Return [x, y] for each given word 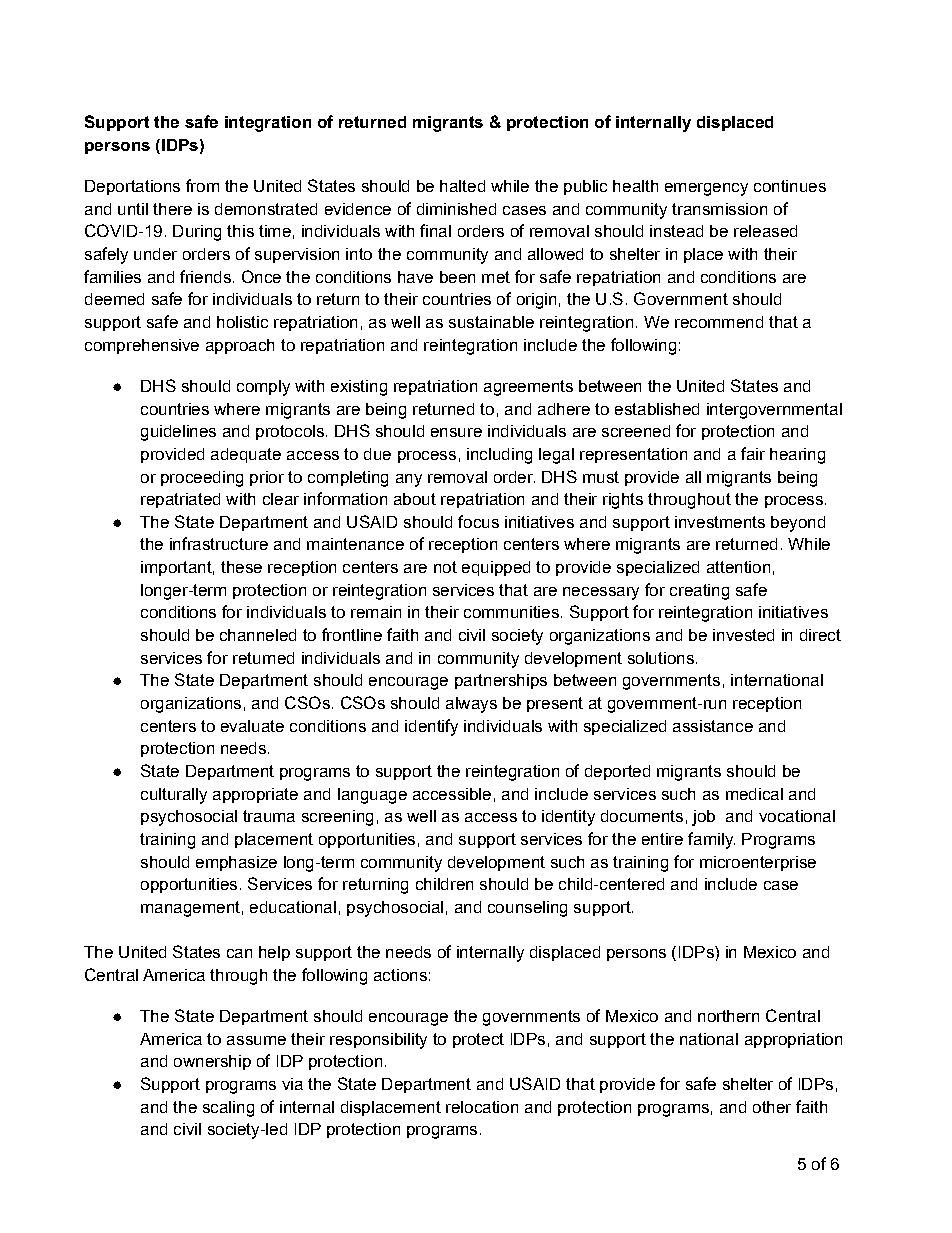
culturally [174, 796]
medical [754, 794]
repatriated [180, 500]
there [172, 209]
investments [720, 522]
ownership [212, 1062]
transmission [719, 209]
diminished [456, 209]
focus [478, 521]
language [372, 796]
